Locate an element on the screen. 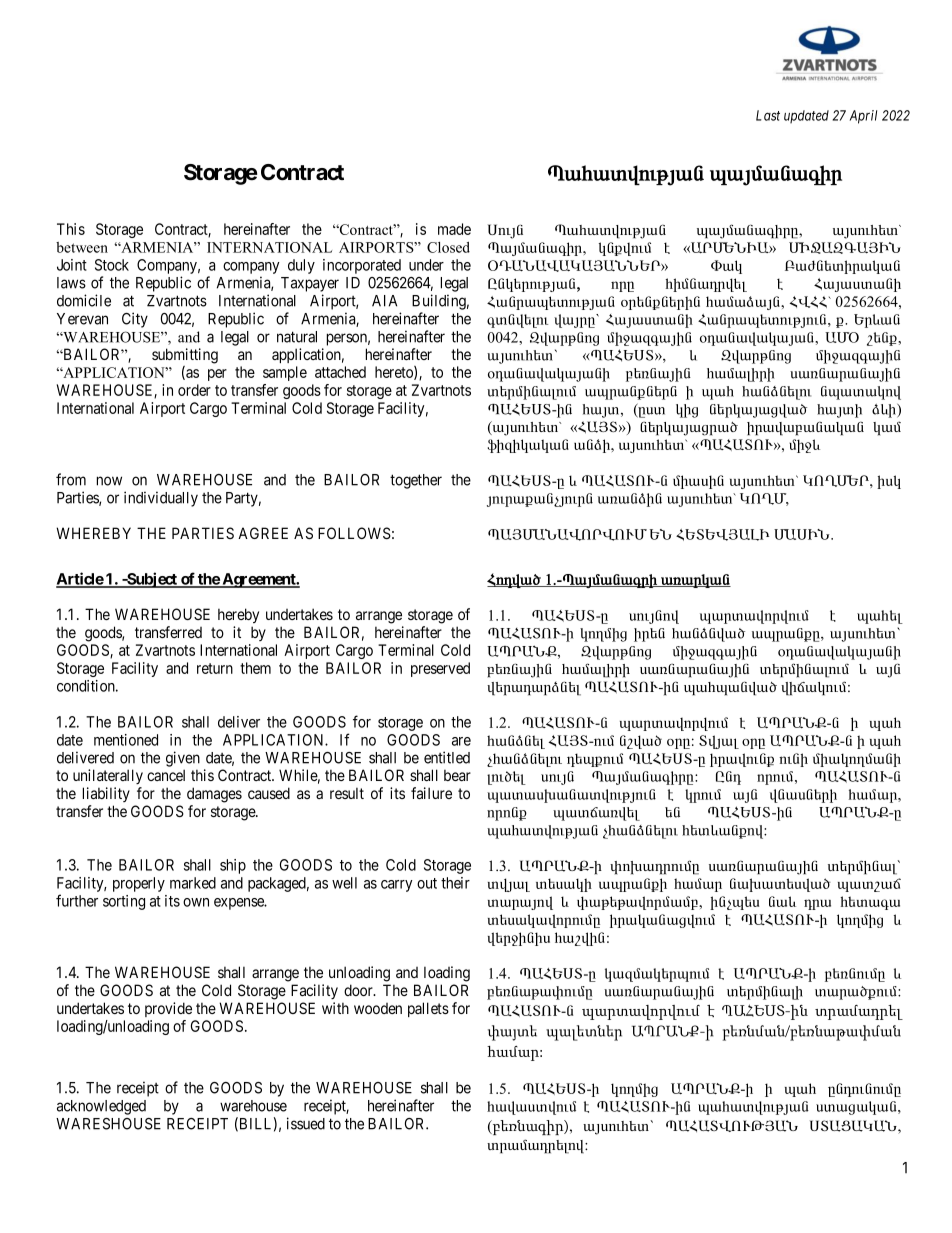  acknowledged is located at coordinates (101, 1107).
